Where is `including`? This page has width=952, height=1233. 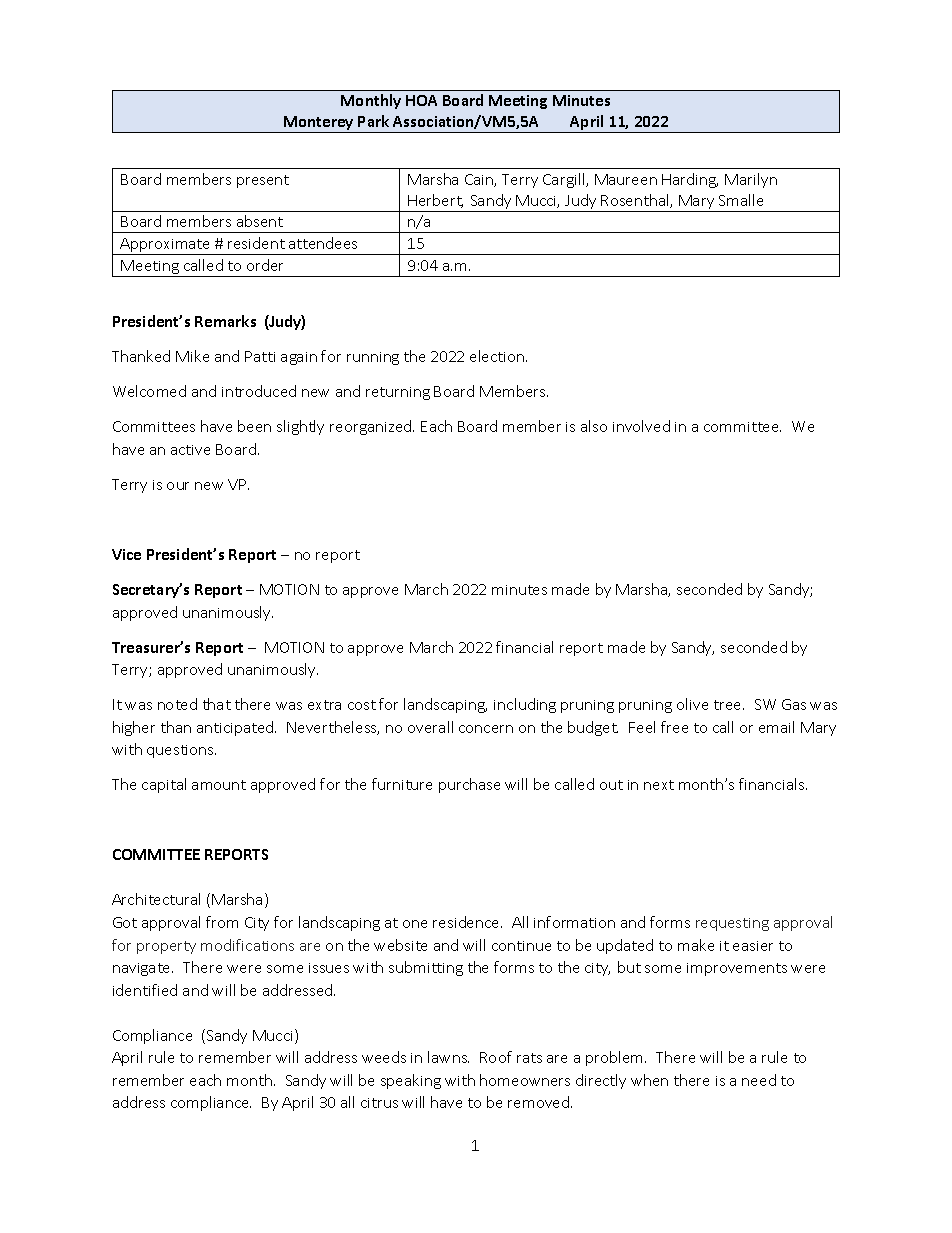
including is located at coordinates (525, 705).
